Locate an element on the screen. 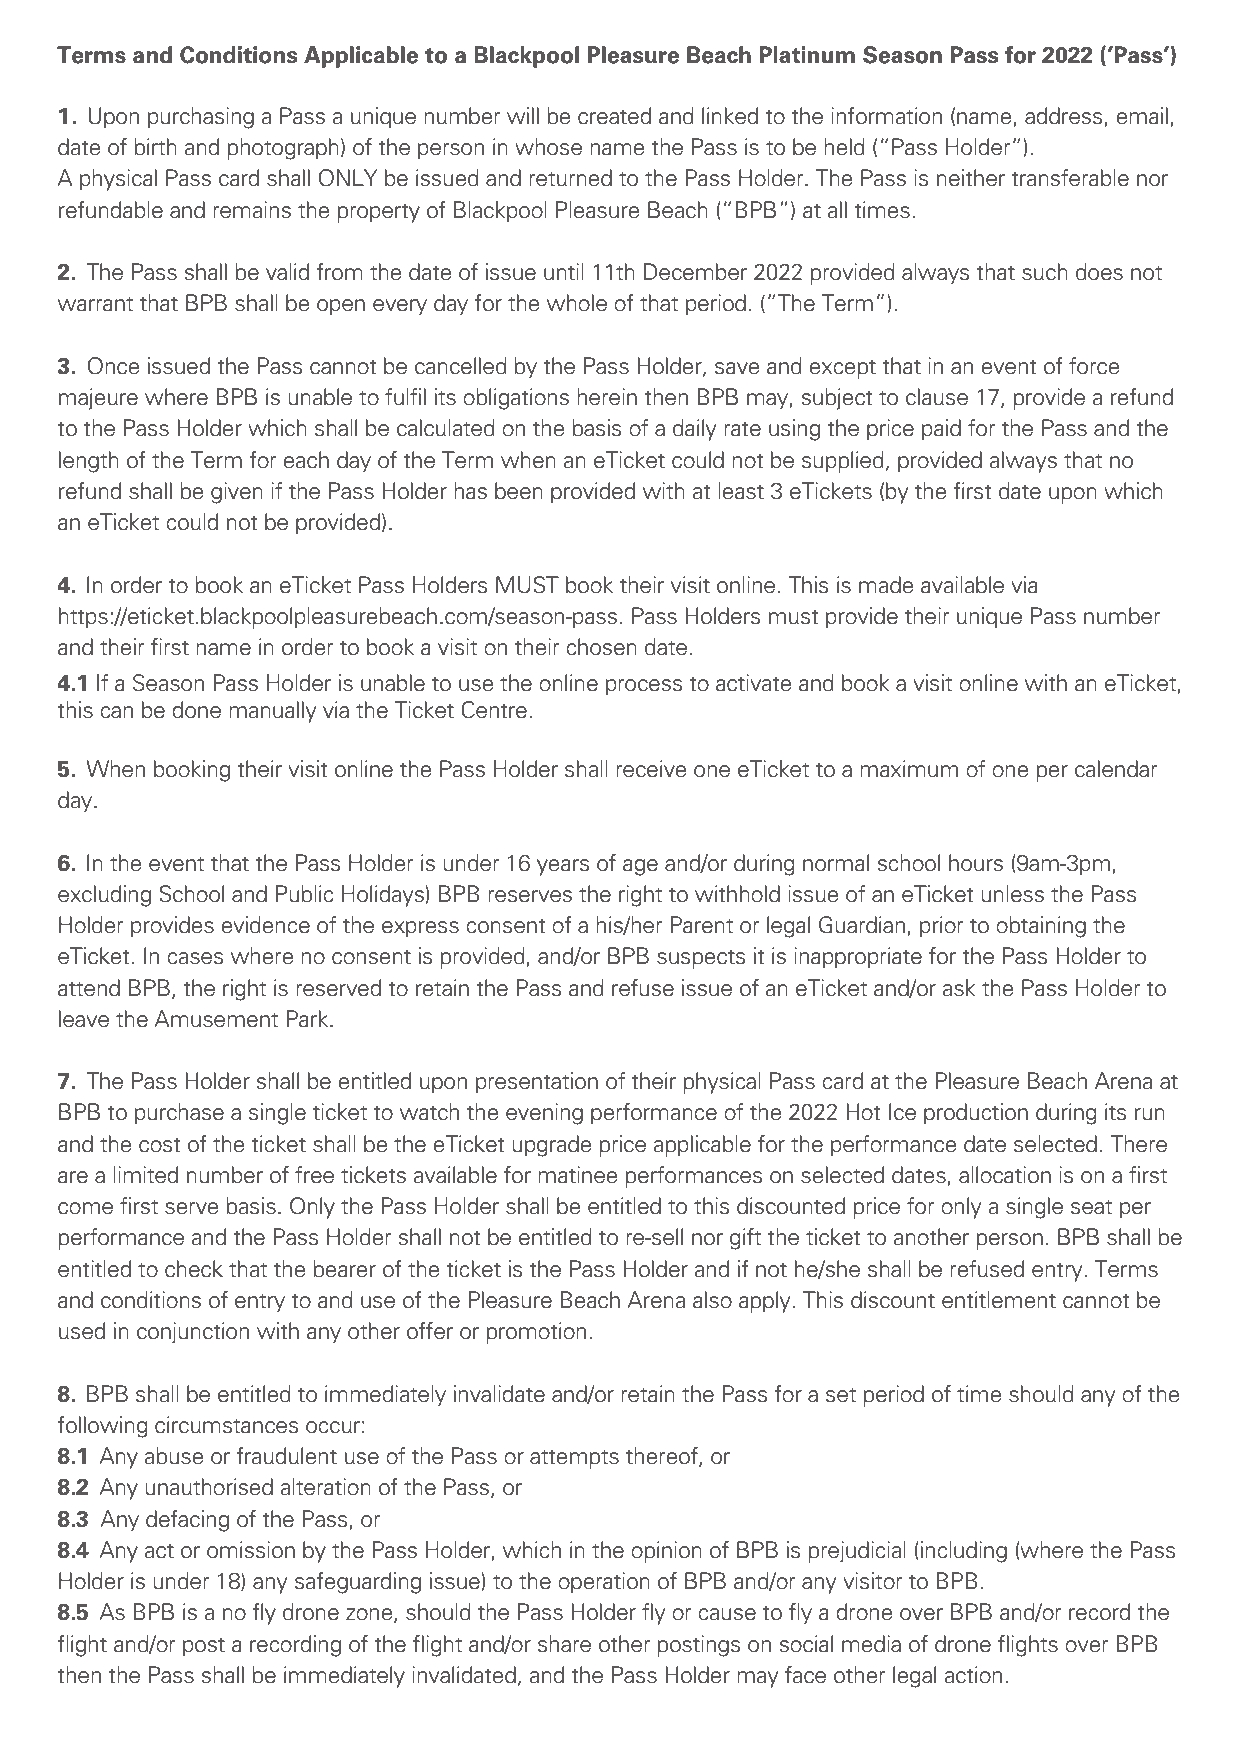  done is located at coordinates (196, 710).
